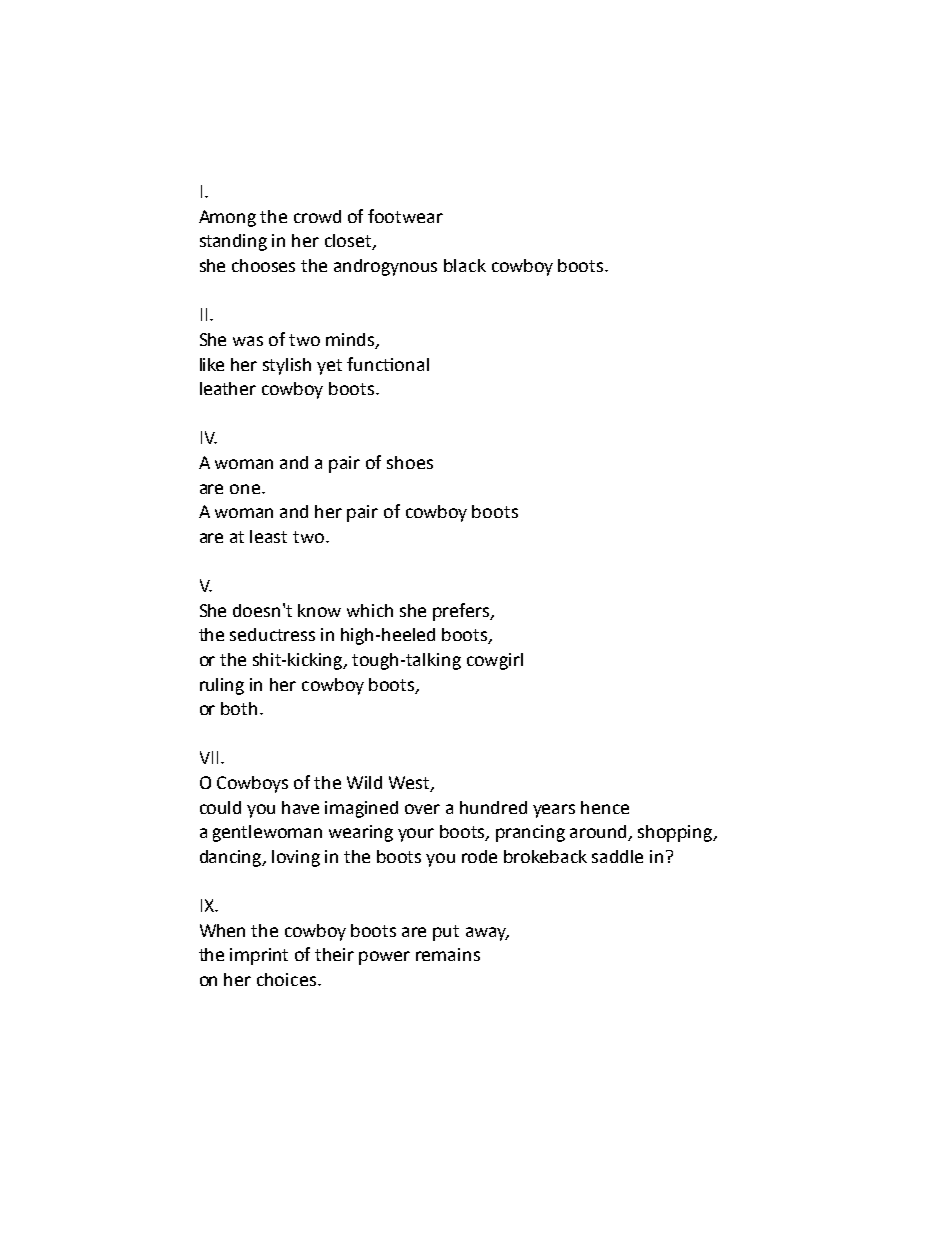  Describe the element at coordinates (233, 242) in the page. I see `standing` at that location.
